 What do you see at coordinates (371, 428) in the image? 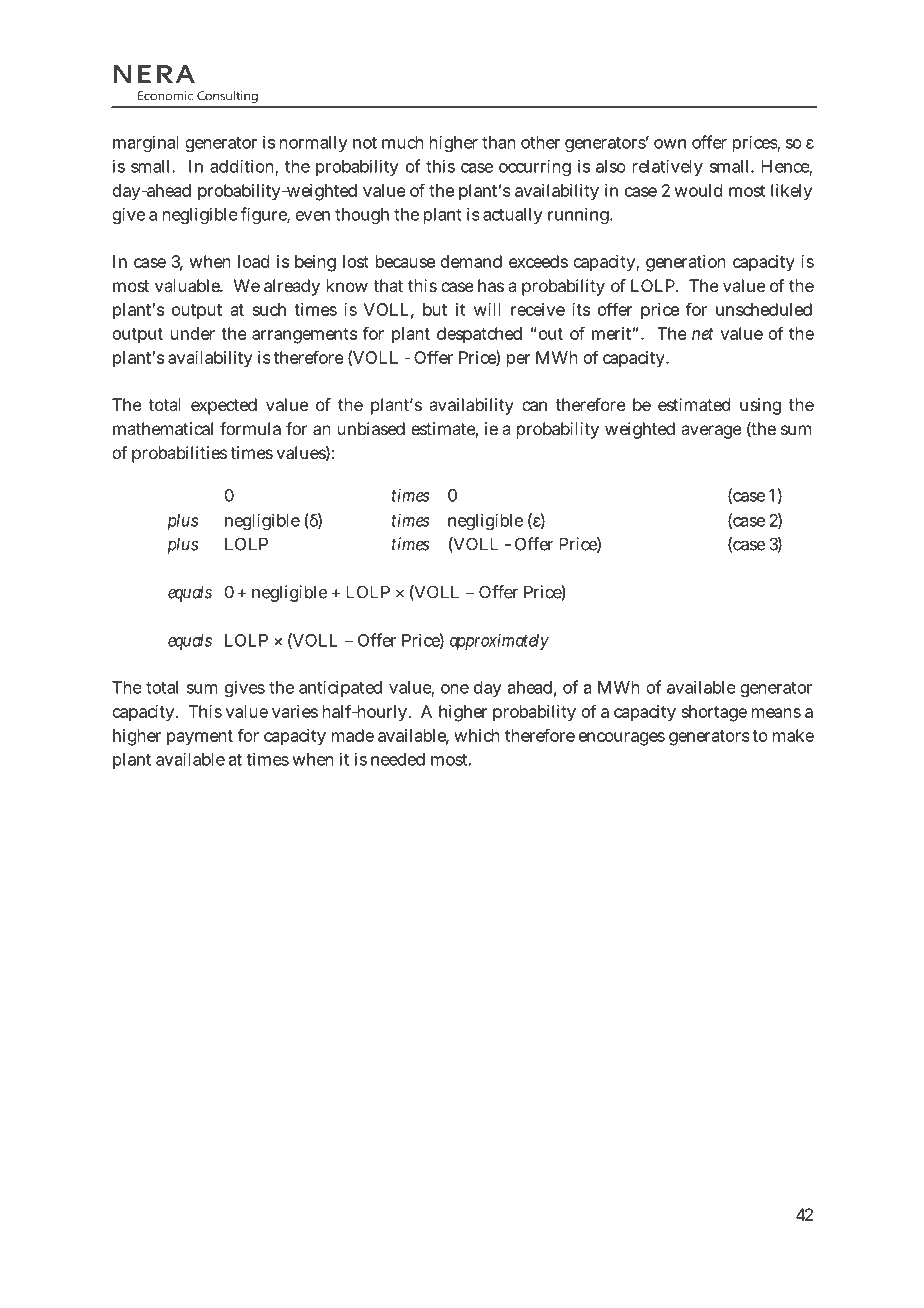
I see `unbiased` at bounding box center [371, 428].
